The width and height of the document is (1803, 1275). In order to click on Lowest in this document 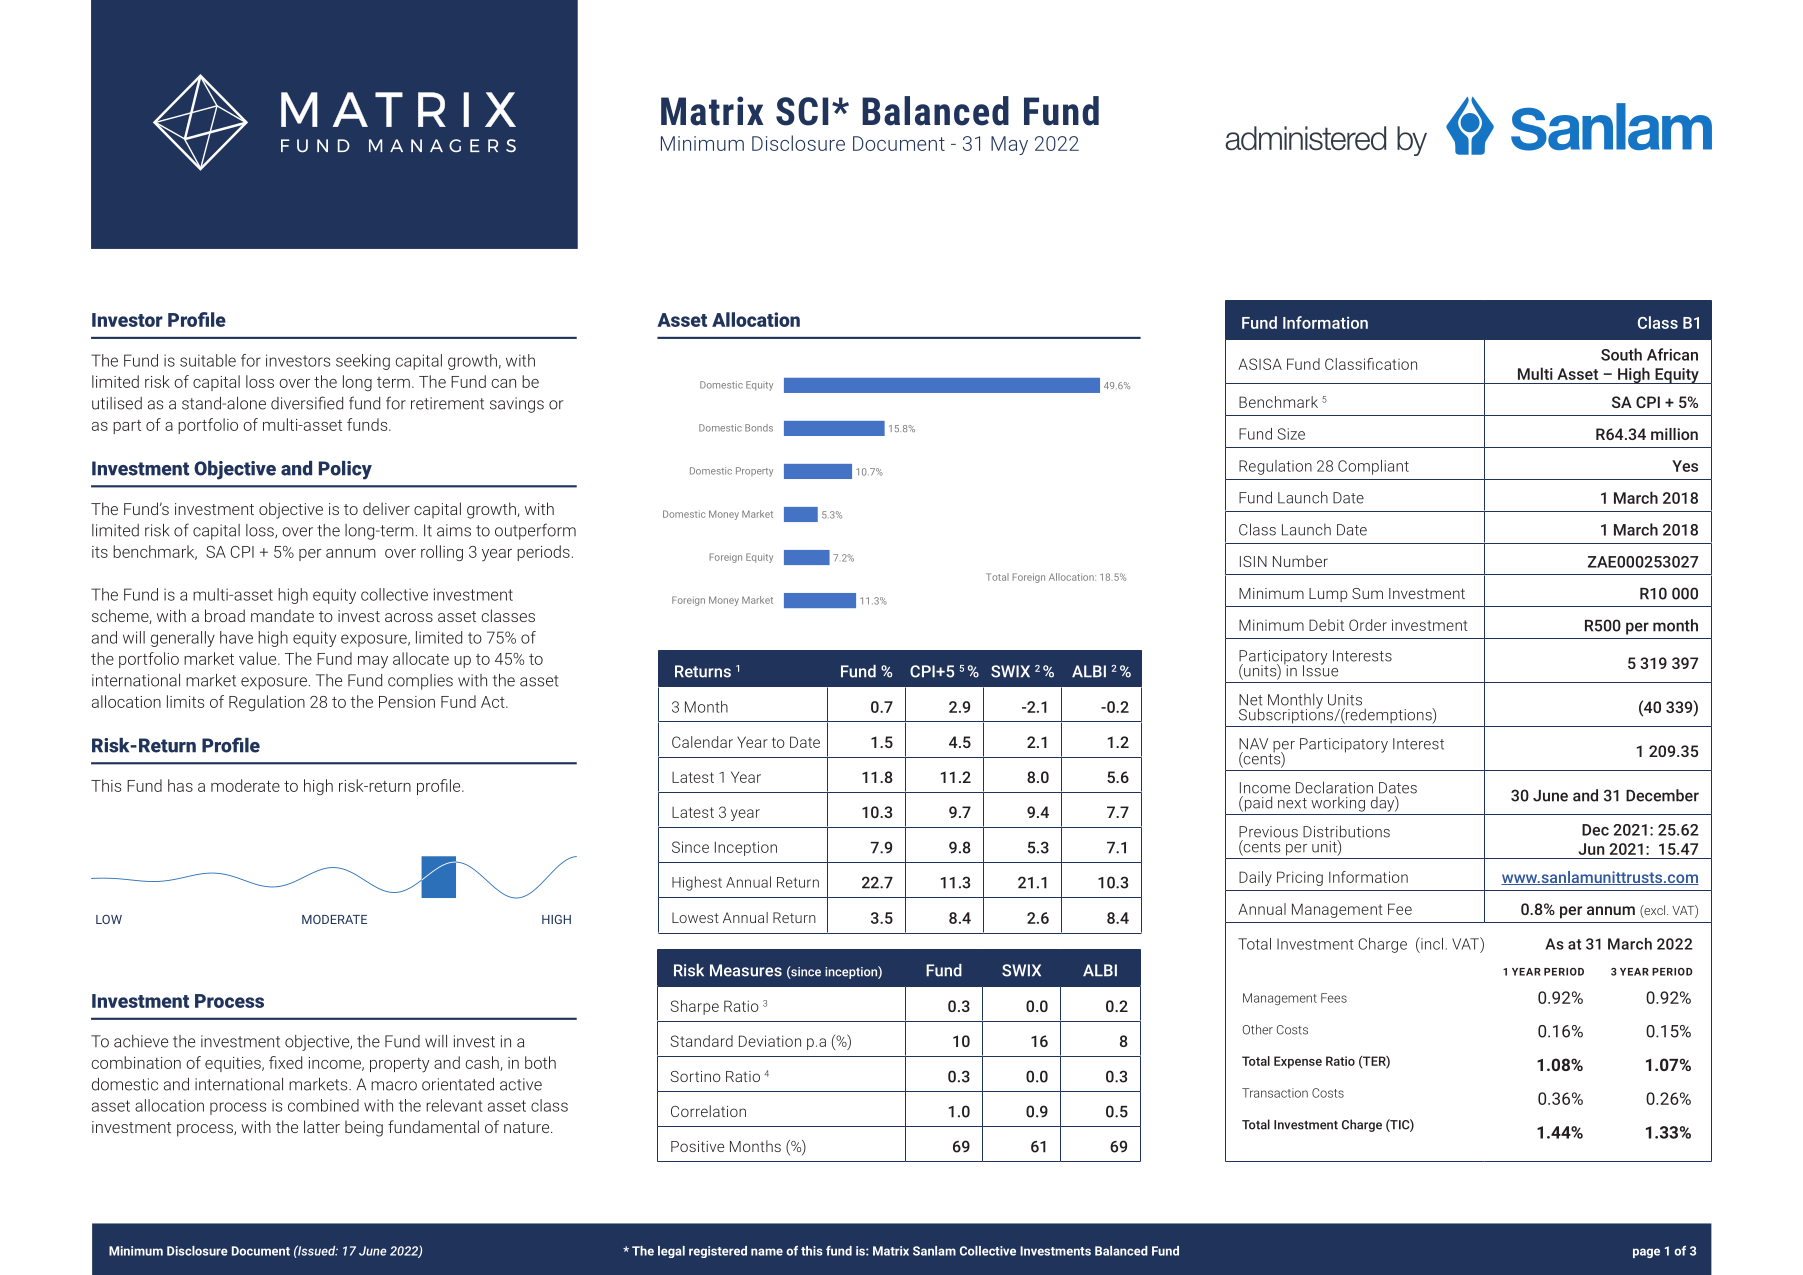, I will do `click(695, 917)`.
